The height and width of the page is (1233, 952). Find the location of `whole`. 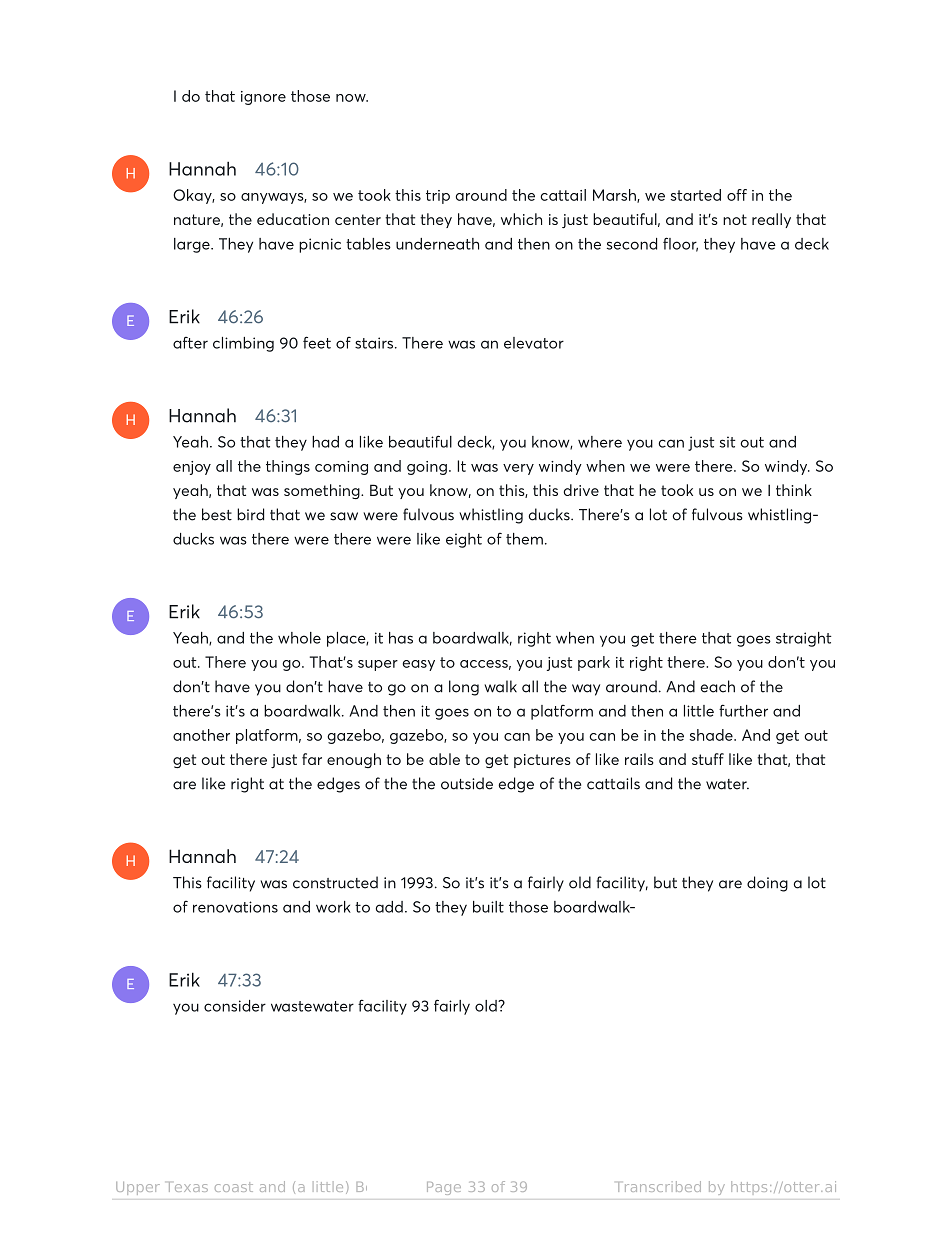

whole is located at coordinates (299, 638).
